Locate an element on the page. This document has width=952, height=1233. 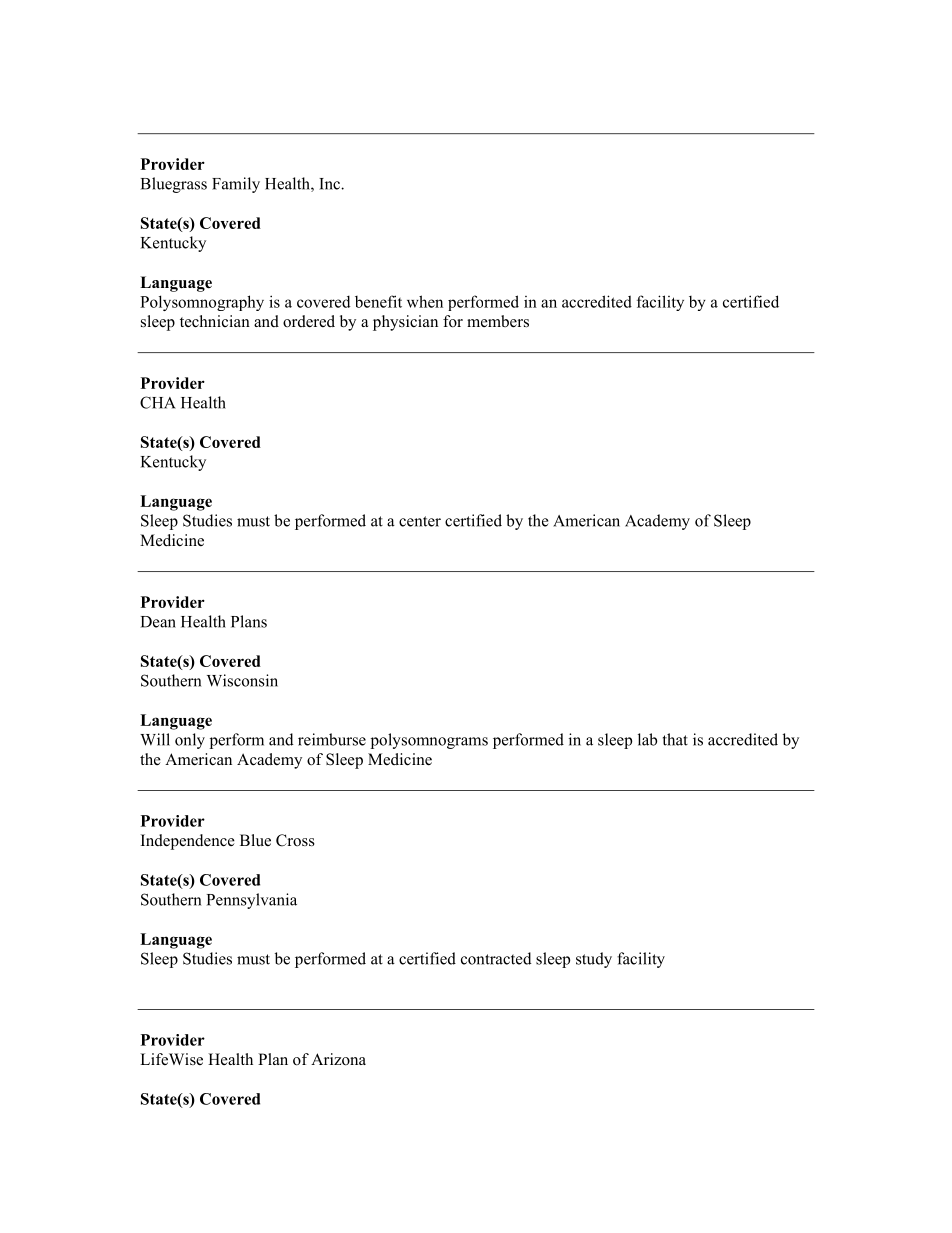
Inc is located at coordinates (330, 184).
